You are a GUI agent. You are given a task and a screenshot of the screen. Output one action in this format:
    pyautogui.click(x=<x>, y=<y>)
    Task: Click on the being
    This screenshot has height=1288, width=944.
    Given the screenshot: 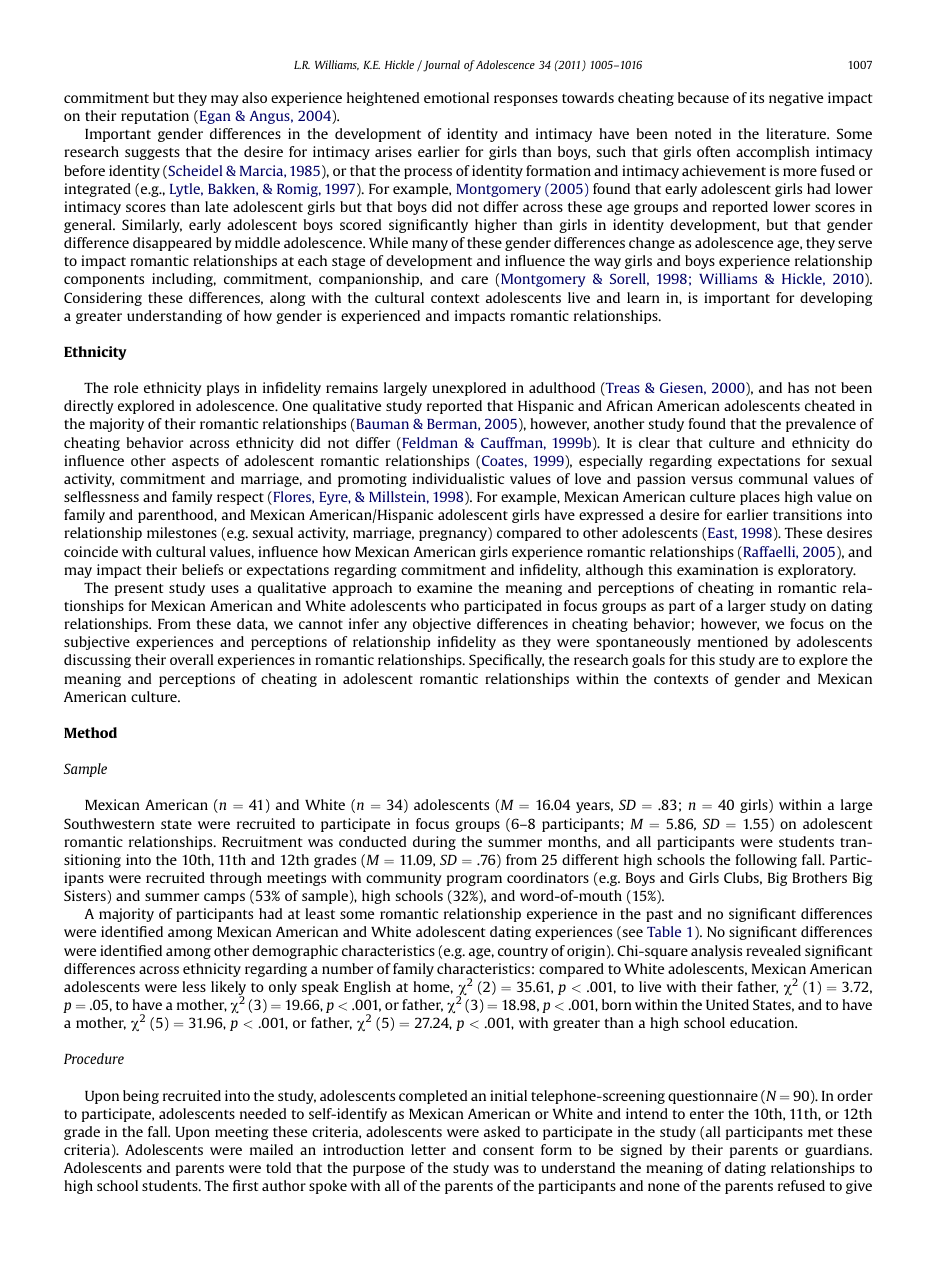 What is the action you would take?
    pyautogui.click(x=141, y=1097)
